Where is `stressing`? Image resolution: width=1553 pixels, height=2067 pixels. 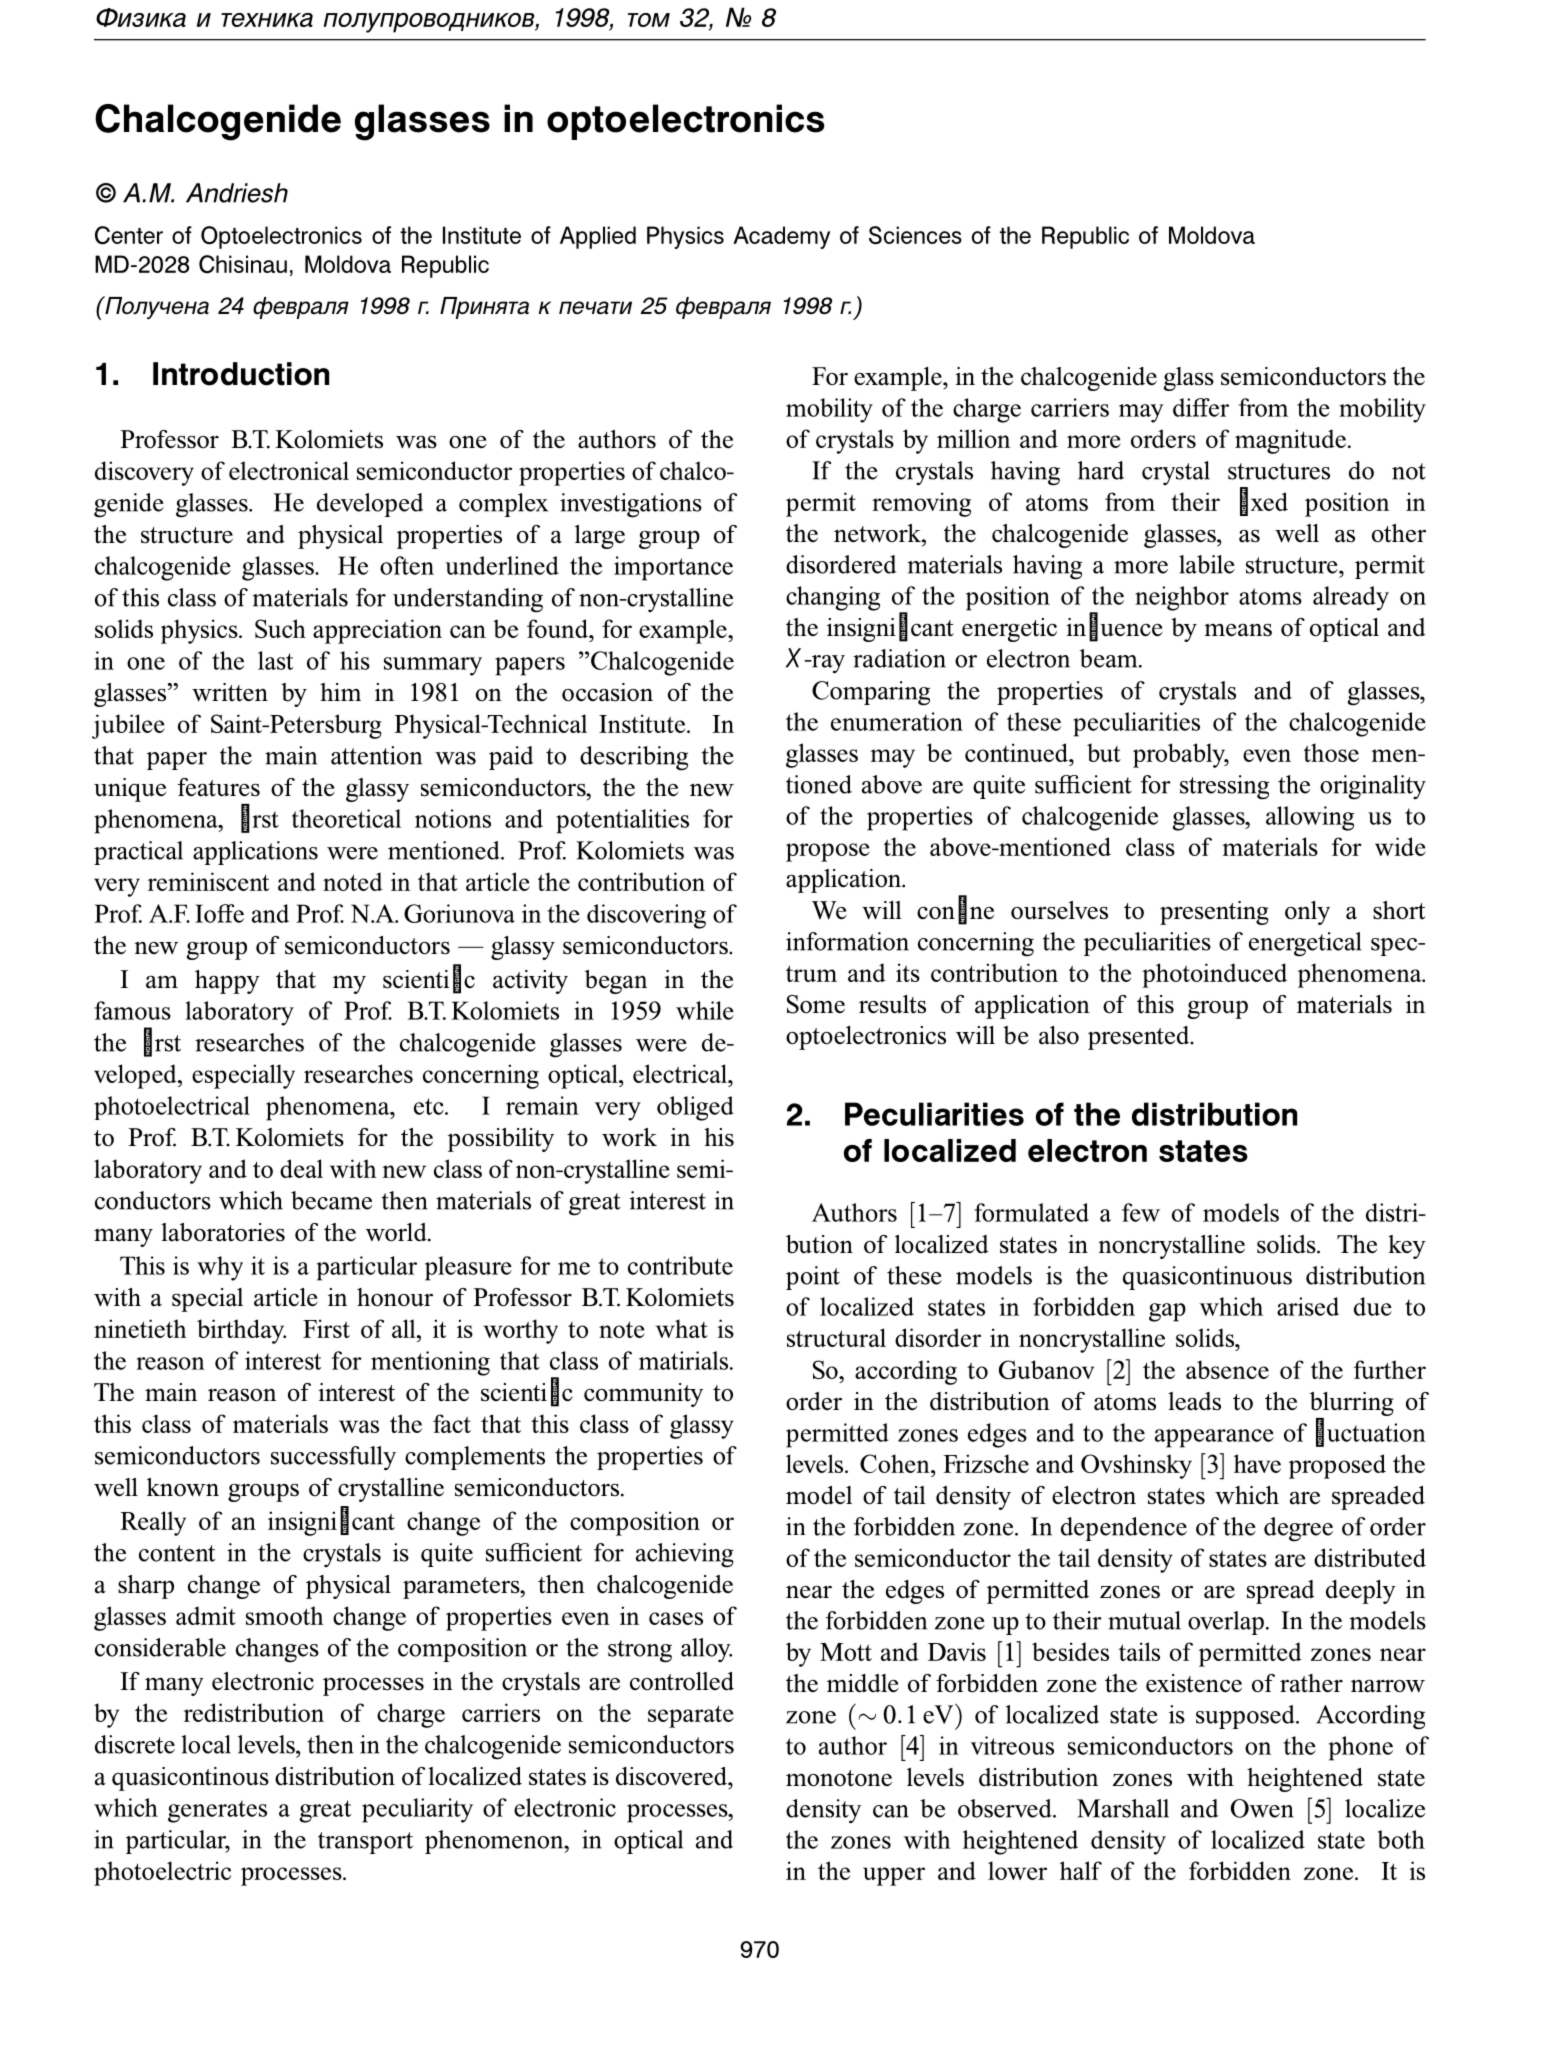 stressing is located at coordinates (1224, 787).
